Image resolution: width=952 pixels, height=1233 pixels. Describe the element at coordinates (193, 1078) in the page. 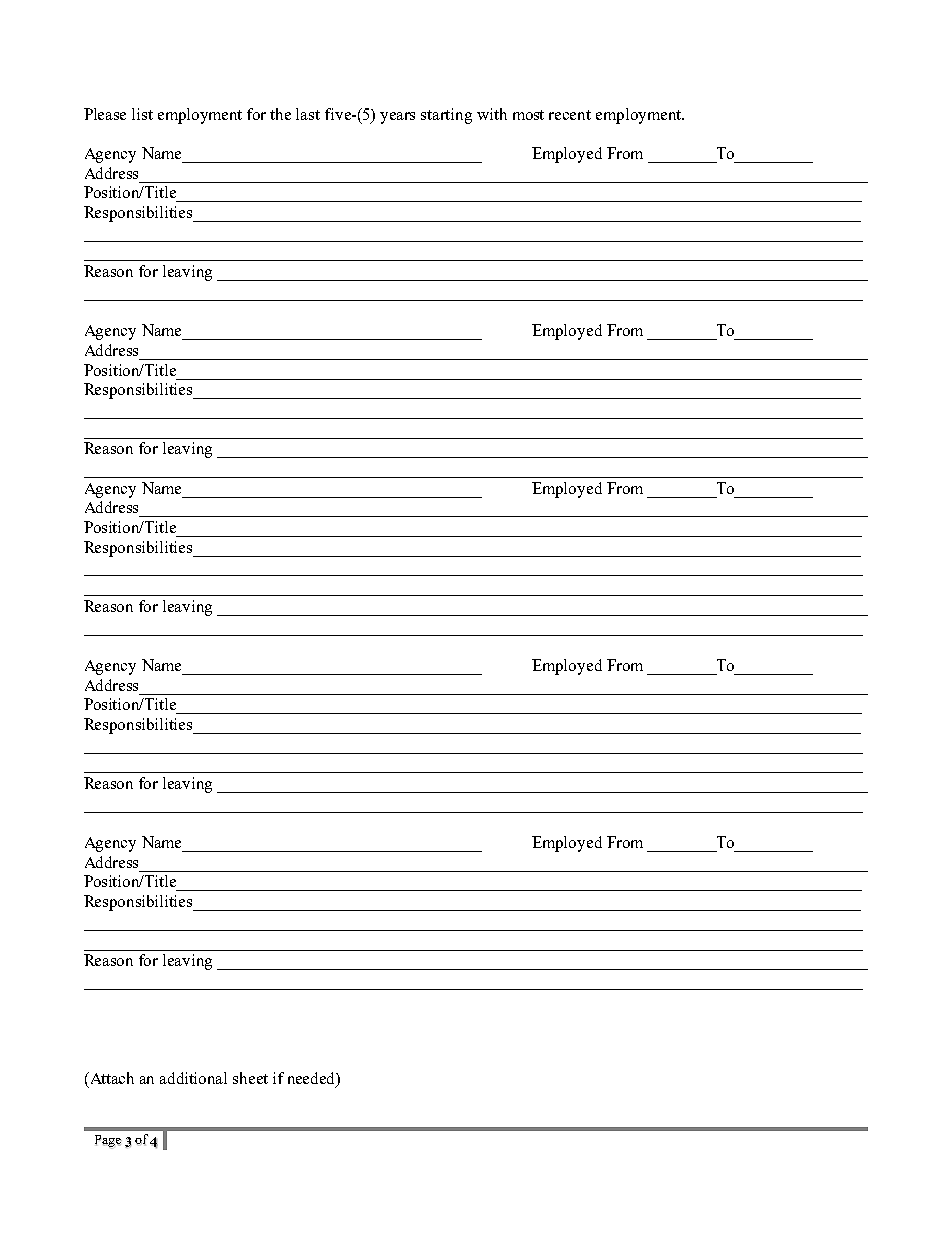

I see `additional` at that location.
